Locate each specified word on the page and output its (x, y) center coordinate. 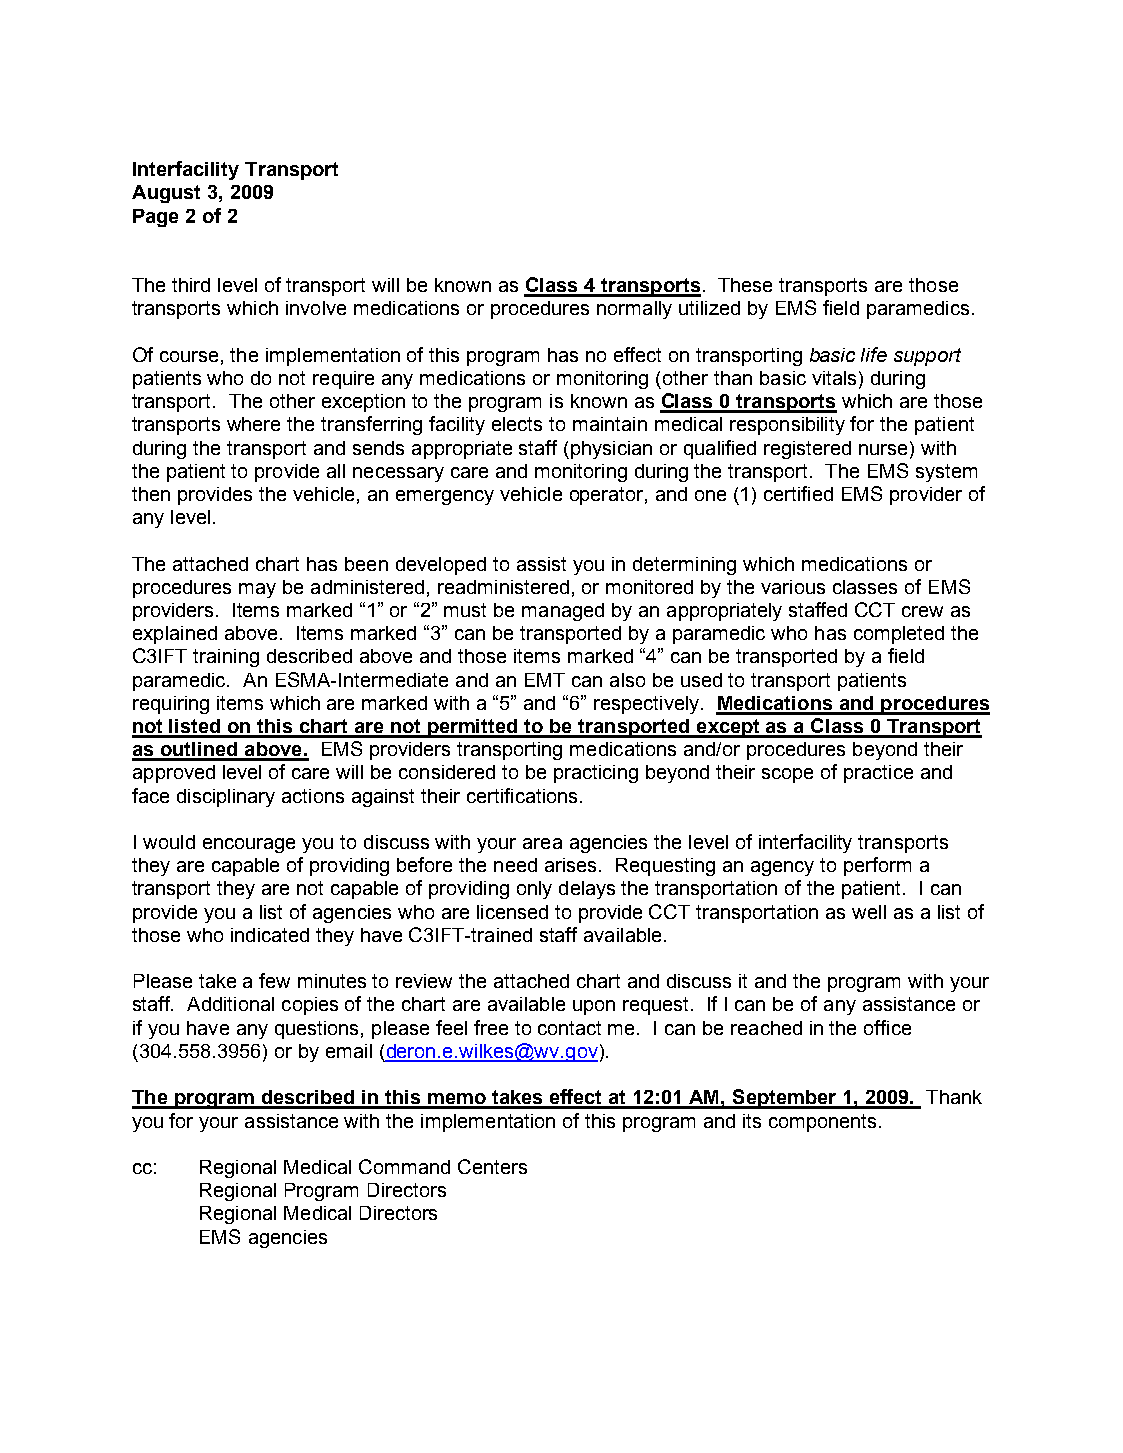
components (824, 1123)
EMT (545, 680)
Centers (492, 1166)
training (226, 658)
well (869, 912)
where (253, 424)
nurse (885, 448)
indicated (270, 935)
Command (404, 1166)
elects (517, 424)
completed (899, 635)
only (534, 890)
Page (155, 218)
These (745, 285)
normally (634, 310)
